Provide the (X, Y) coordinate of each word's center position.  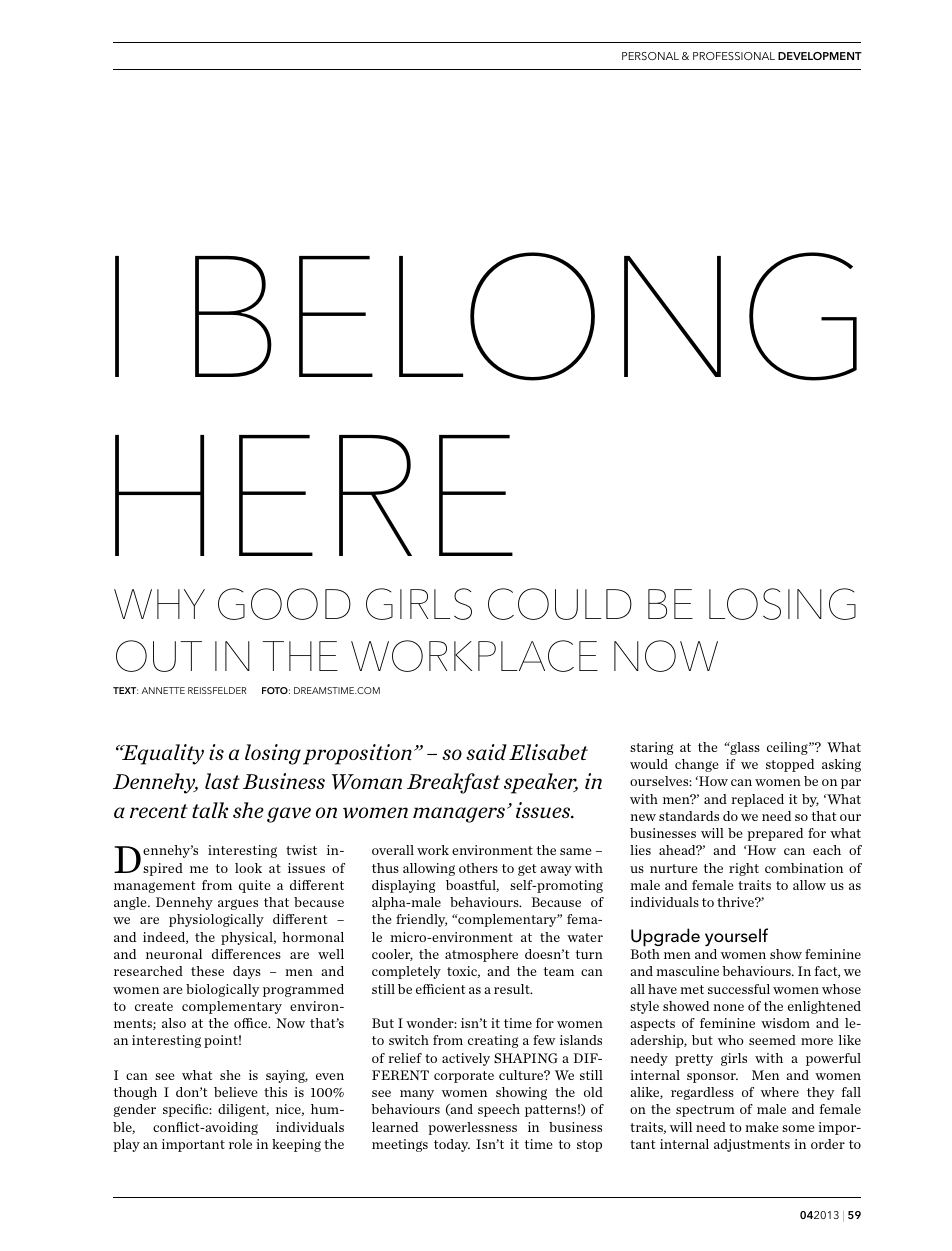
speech (499, 1110)
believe (236, 1092)
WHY (159, 604)
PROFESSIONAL (734, 56)
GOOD (284, 604)
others (478, 868)
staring (651, 748)
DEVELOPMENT (820, 56)
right (744, 869)
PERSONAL (650, 56)
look (248, 868)
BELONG (526, 316)
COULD (560, 604)
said (486, 752)
